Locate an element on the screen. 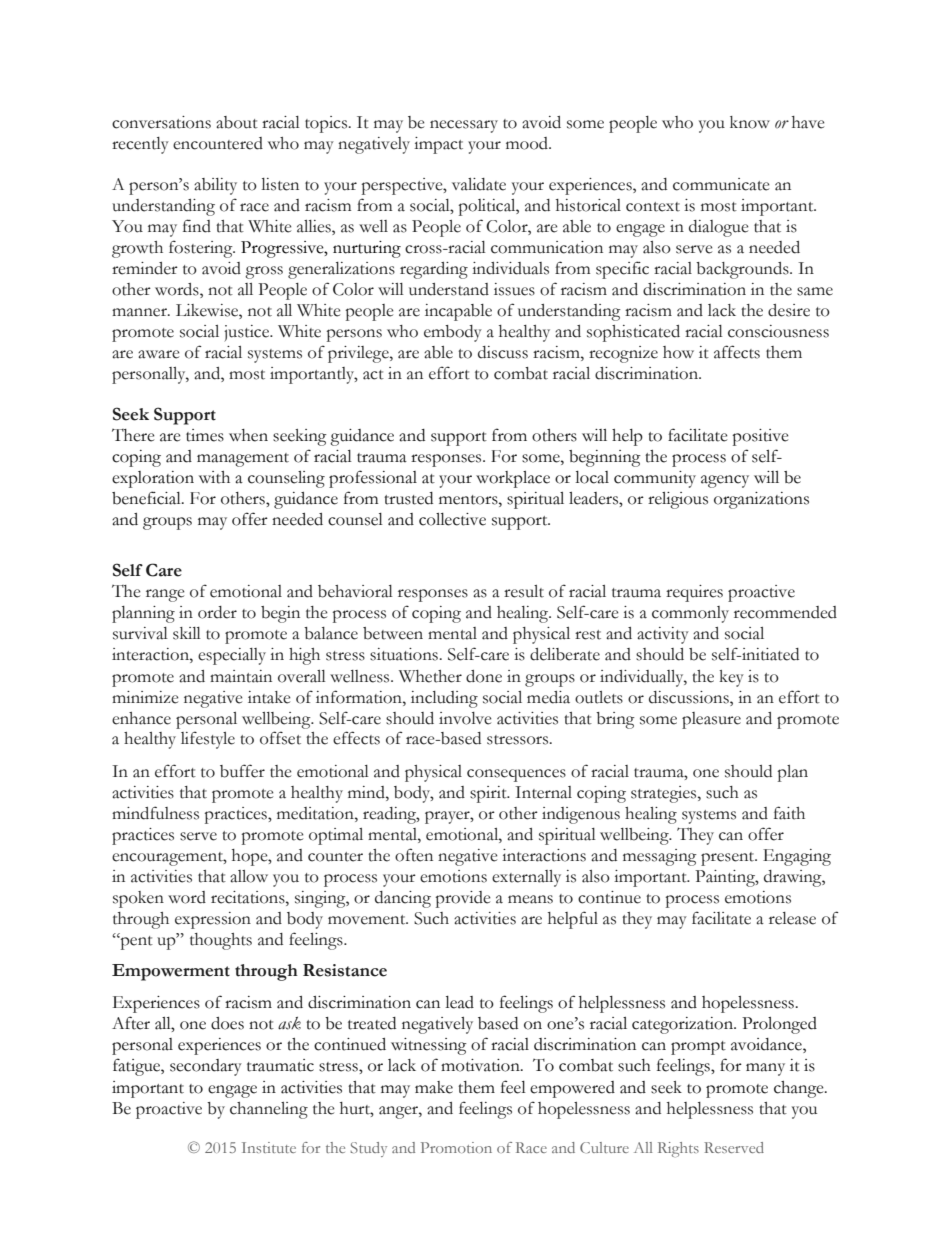 This screenshot has height=1233, width=952. impact is located at coordinates (438, 145).
